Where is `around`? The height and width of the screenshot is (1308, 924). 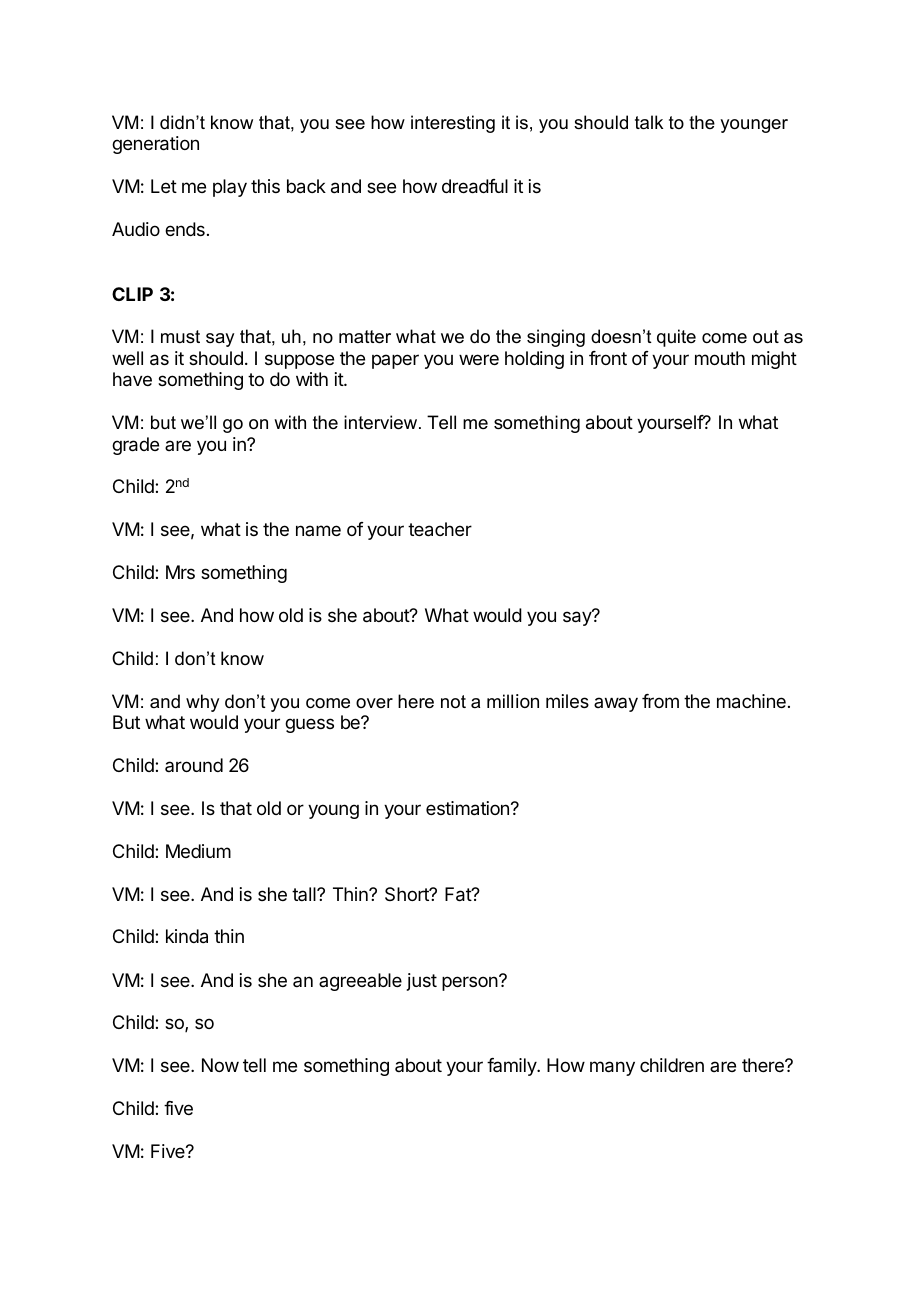
around is located at coordinates (194, 765).
